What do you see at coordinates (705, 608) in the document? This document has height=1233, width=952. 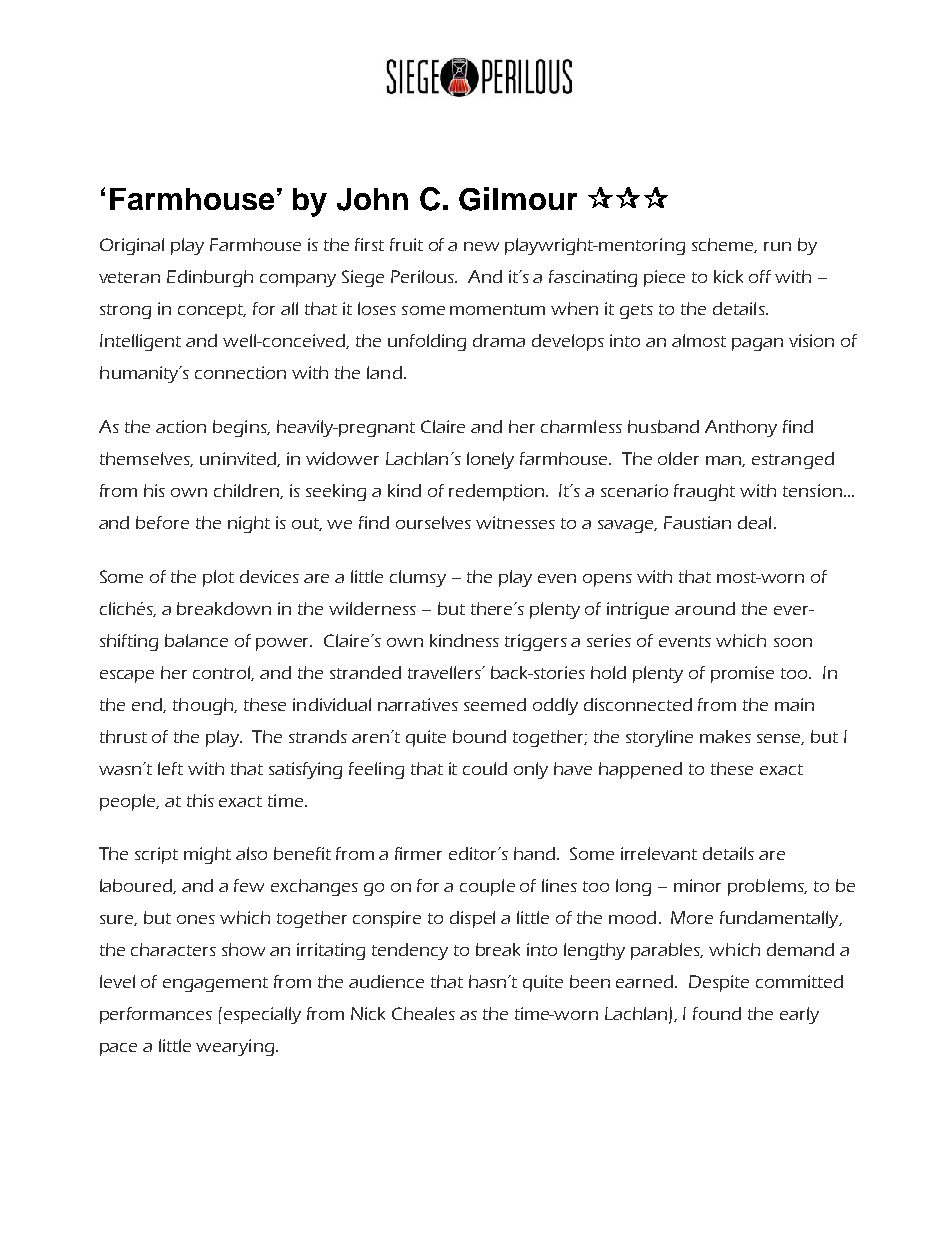 I see `around` at bounding box center [705, 608].
